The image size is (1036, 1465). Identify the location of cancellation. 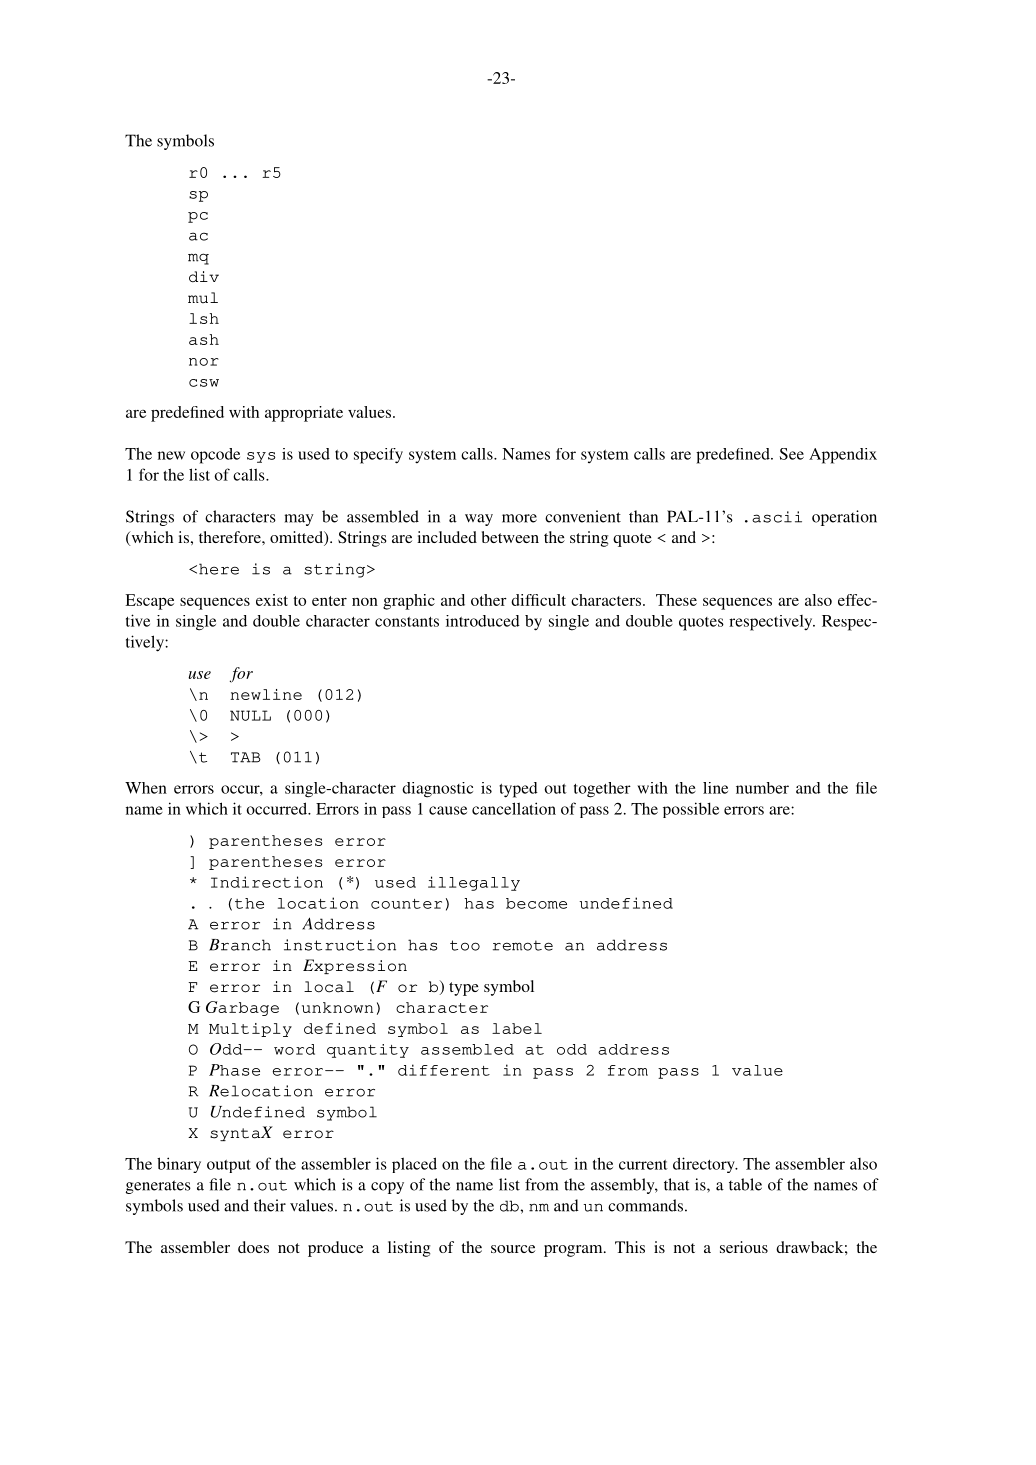
(514, 808).
